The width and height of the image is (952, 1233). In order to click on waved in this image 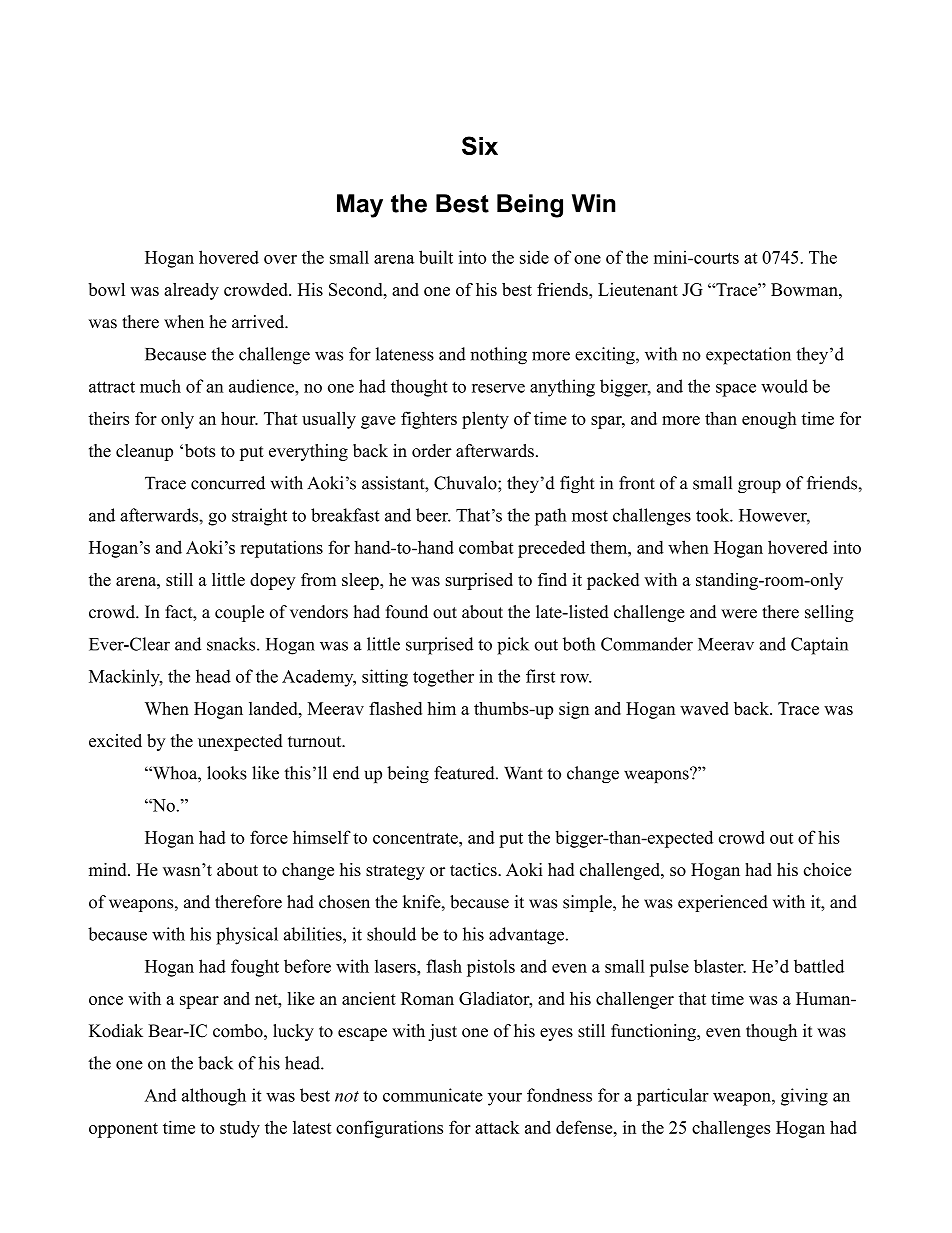, I will do `click(704, 708)`.
